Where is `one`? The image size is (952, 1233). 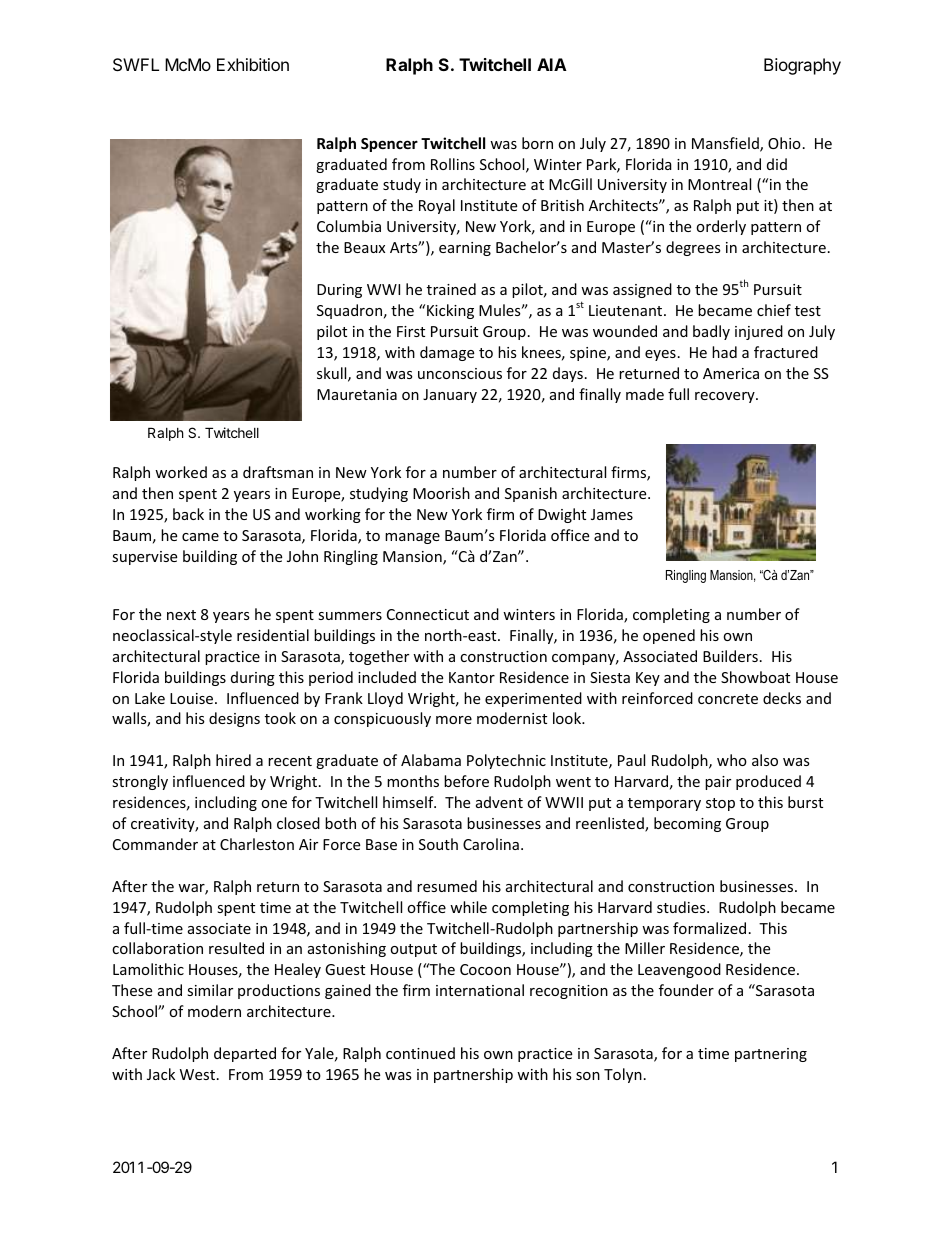 one is located at coordinates (274, 804).
